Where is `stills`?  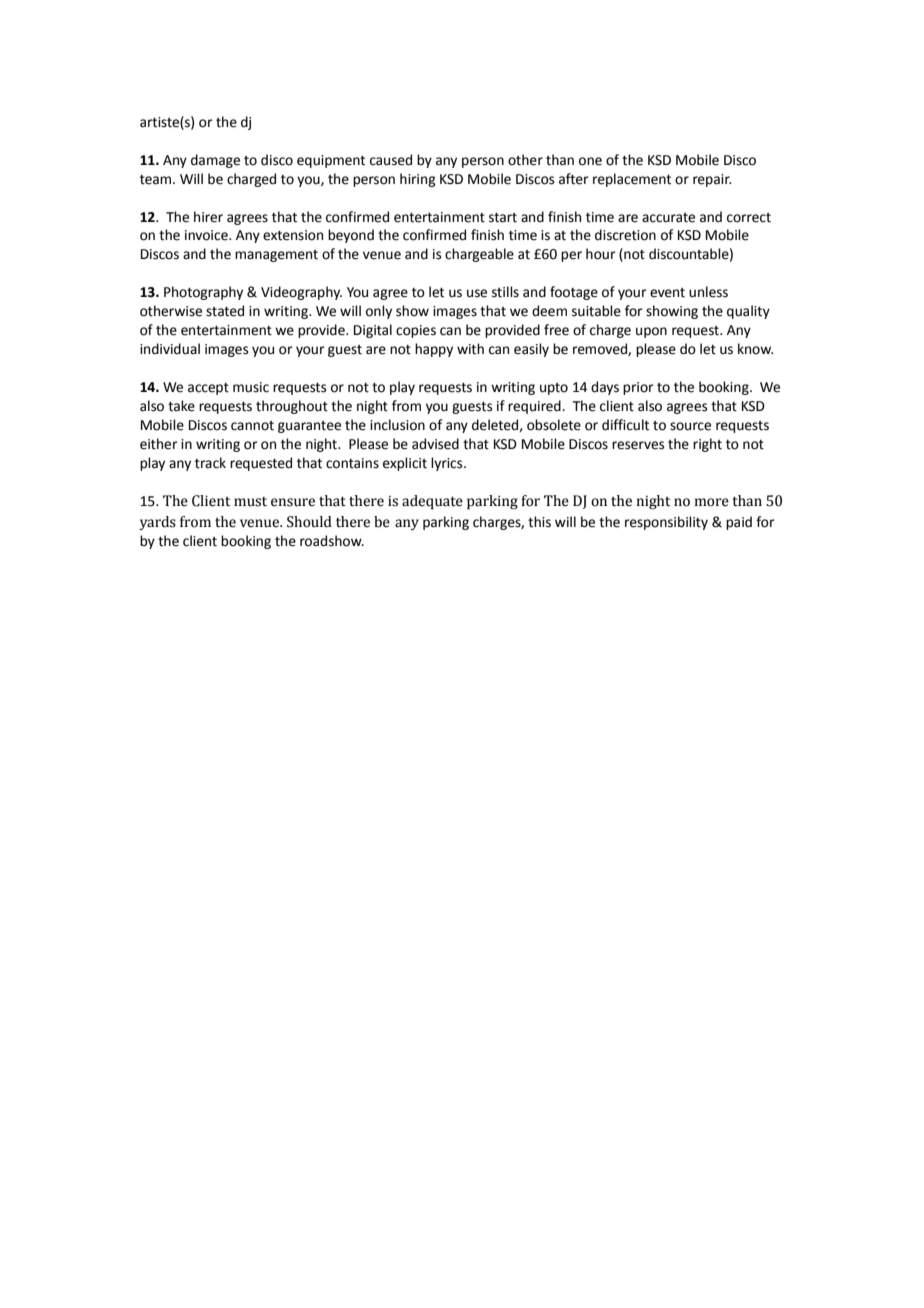
stills is located at coordinates (505, 292).
